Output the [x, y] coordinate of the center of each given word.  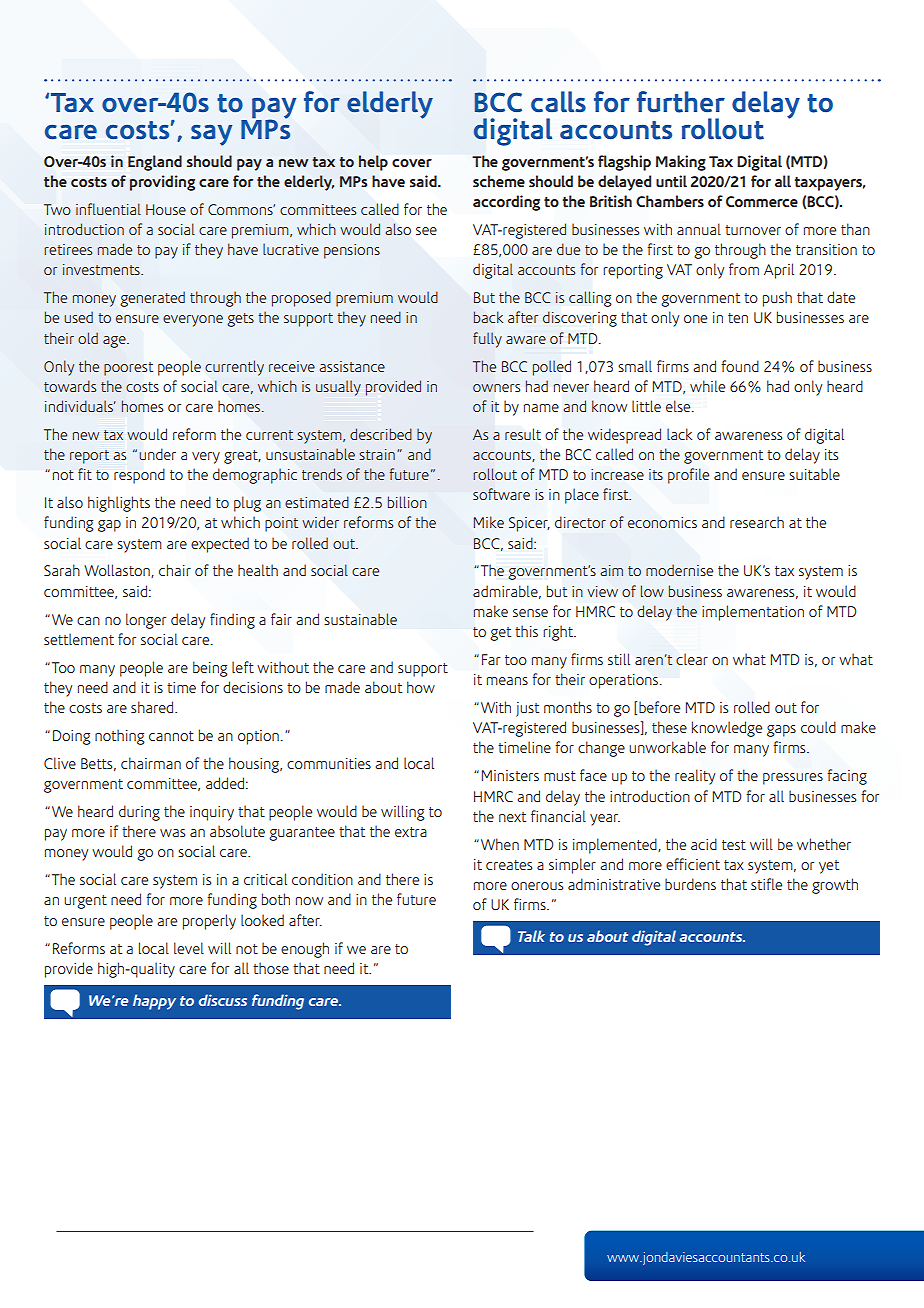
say [211, 135]
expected [220, 545]
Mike [489, 522]
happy [154, 1002]
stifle [766, 884]
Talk [531, 936]
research [757, 522]
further [681, 102]
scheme [499, 181]
